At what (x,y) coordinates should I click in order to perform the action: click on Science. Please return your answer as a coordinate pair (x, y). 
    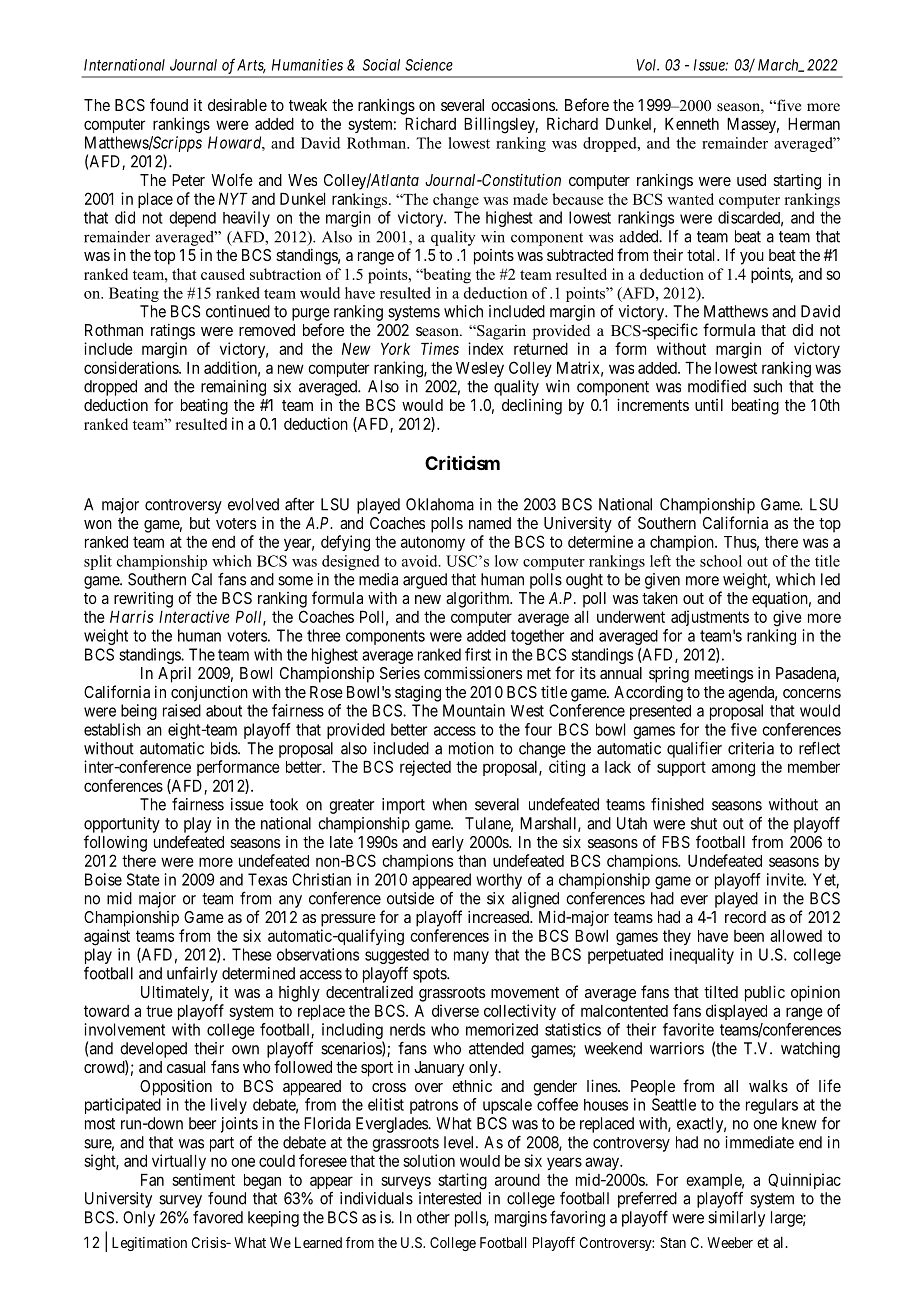
    Looking at the image, I should click on (429, 65).
